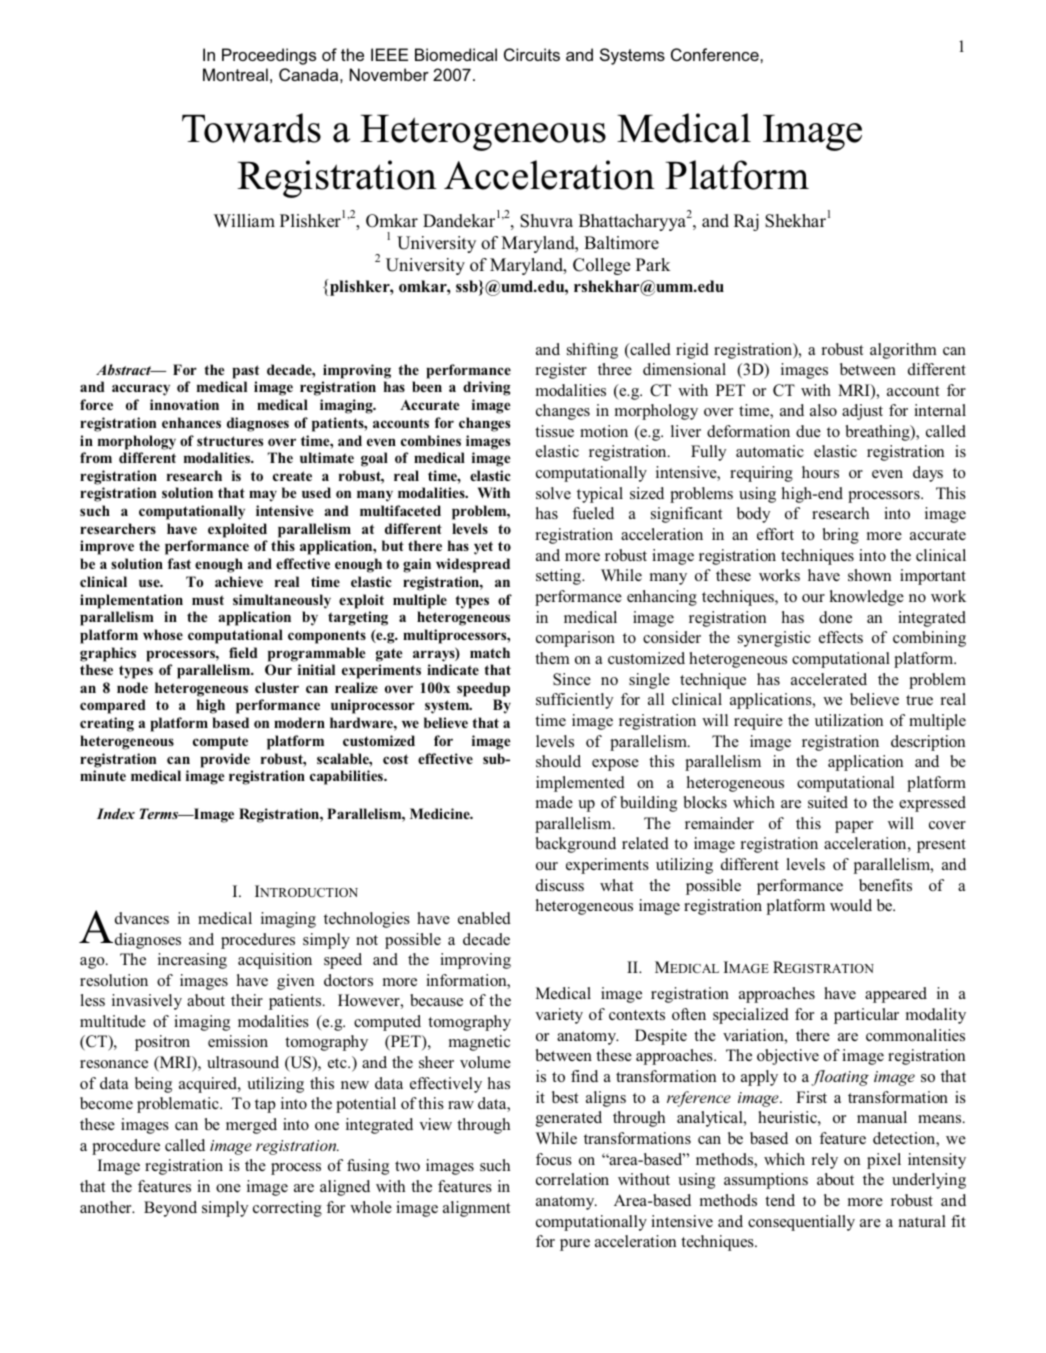 This screenshot has height=1353, width=1046. Describe the element at coordinates (486, 388) in the screenshot. I see `driving` at that location.
